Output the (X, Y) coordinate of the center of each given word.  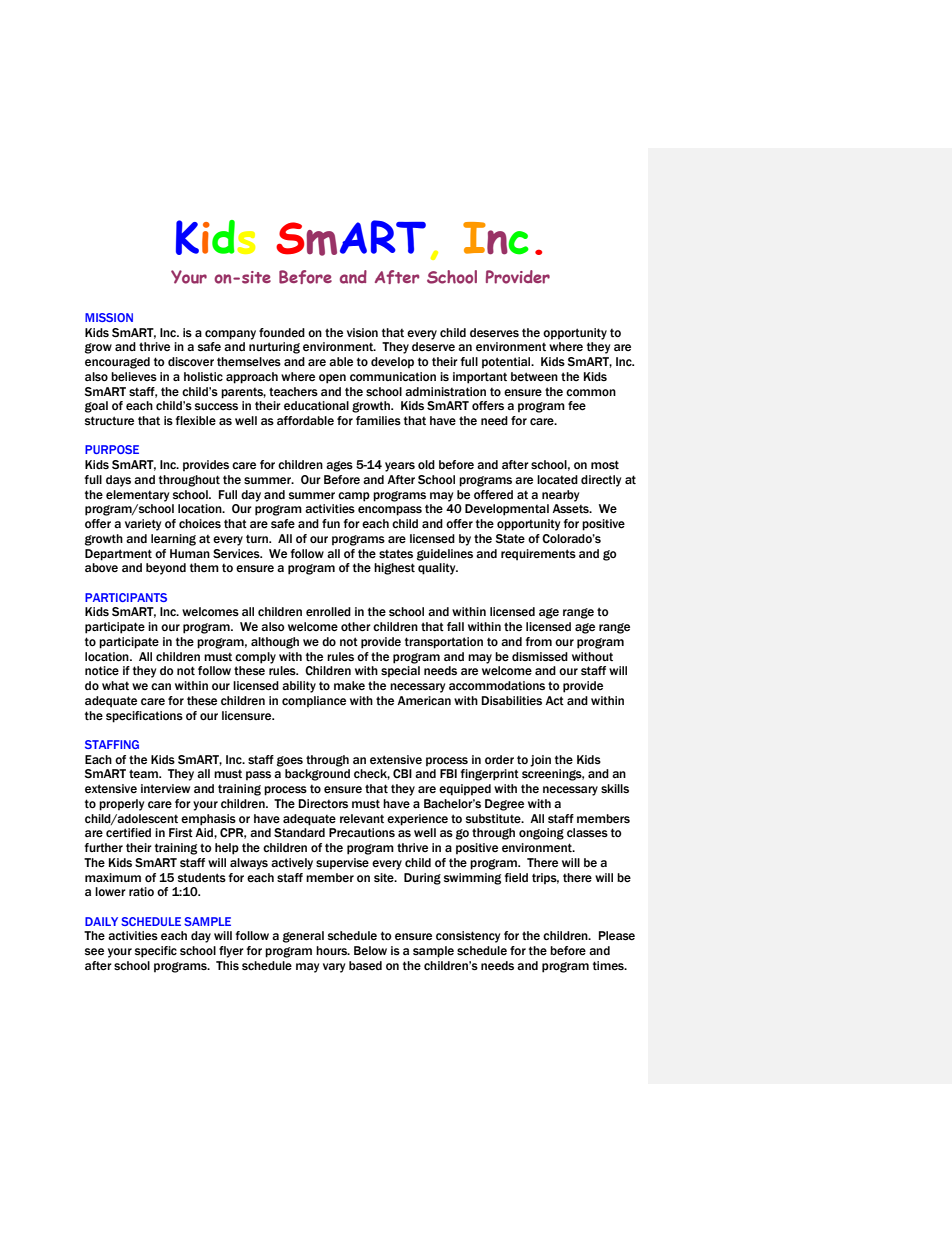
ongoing (541, 834)
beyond (166, 569)
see (94, 951)
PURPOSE (112, 449)
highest (394, 569)
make (349, 685)
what (115, 685)
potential (507, 363)
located (557, 480)
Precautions (362, 832)
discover (191, 361)
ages (339, 466)
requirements (538, 555)
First (181, 832)
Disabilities (511, 700)
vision (362, 332)
